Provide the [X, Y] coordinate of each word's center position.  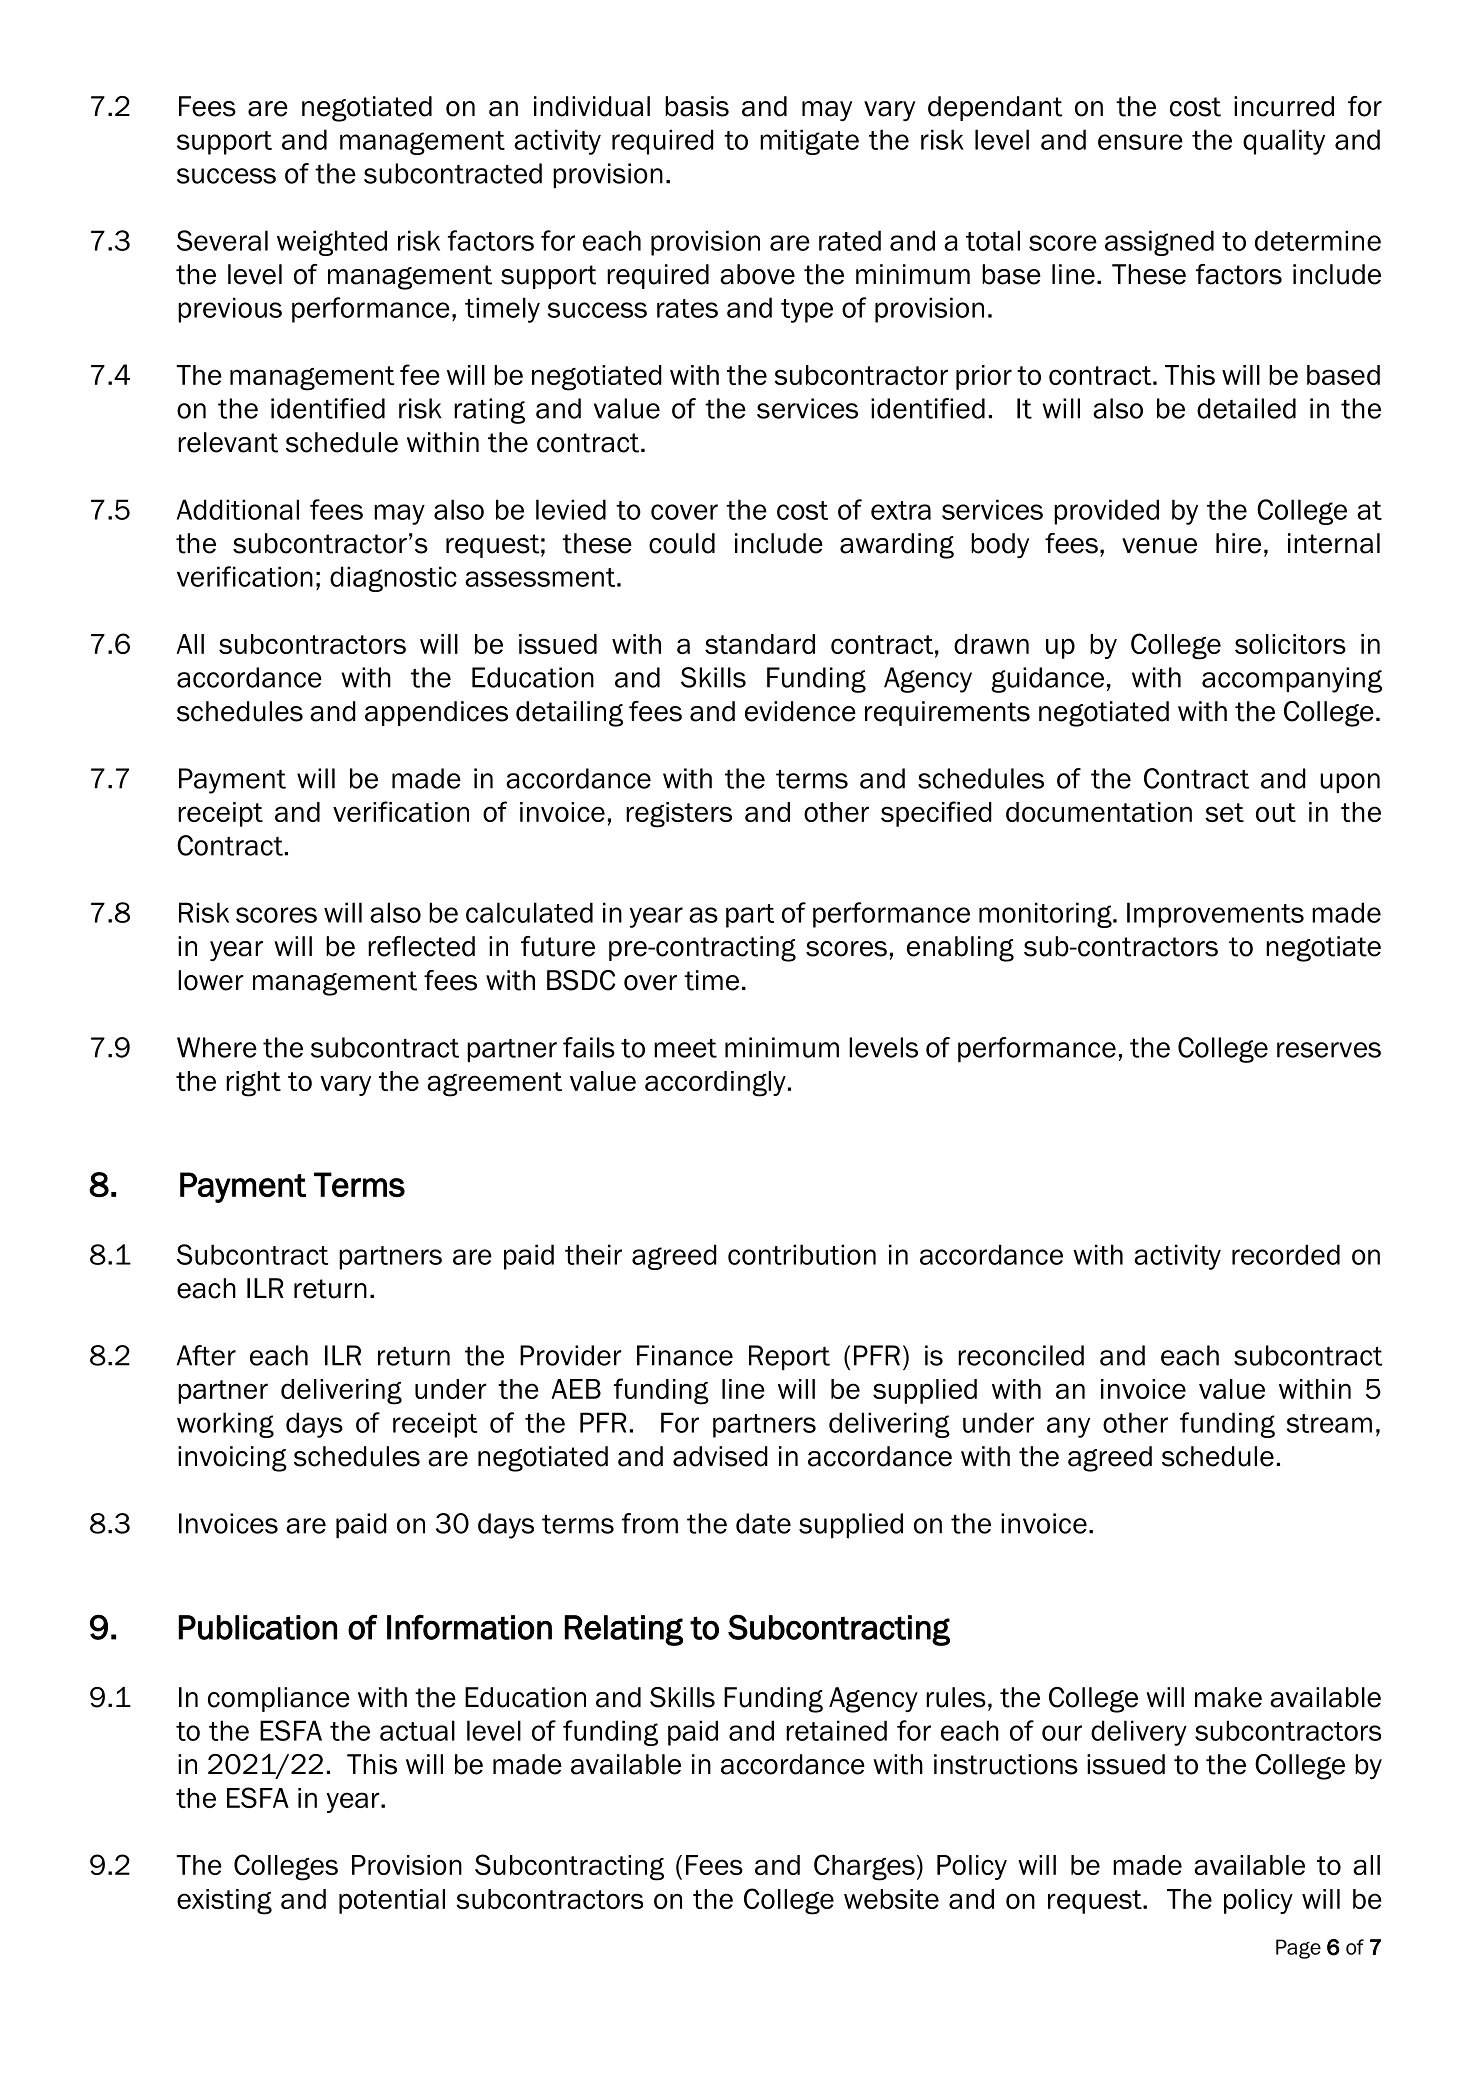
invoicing [232, 1459]
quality [1284, 142]
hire [1238, 543]
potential [392, 1901]
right [253, 1084]
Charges [864, 1867]
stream [1329, 1423]
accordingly [715, 1084]
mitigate [809, 142]
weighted [332, 243]
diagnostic [393, 579]
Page [1298, 1949]
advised [720, 1456]
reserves [1329, 1050]
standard [760, 644]
